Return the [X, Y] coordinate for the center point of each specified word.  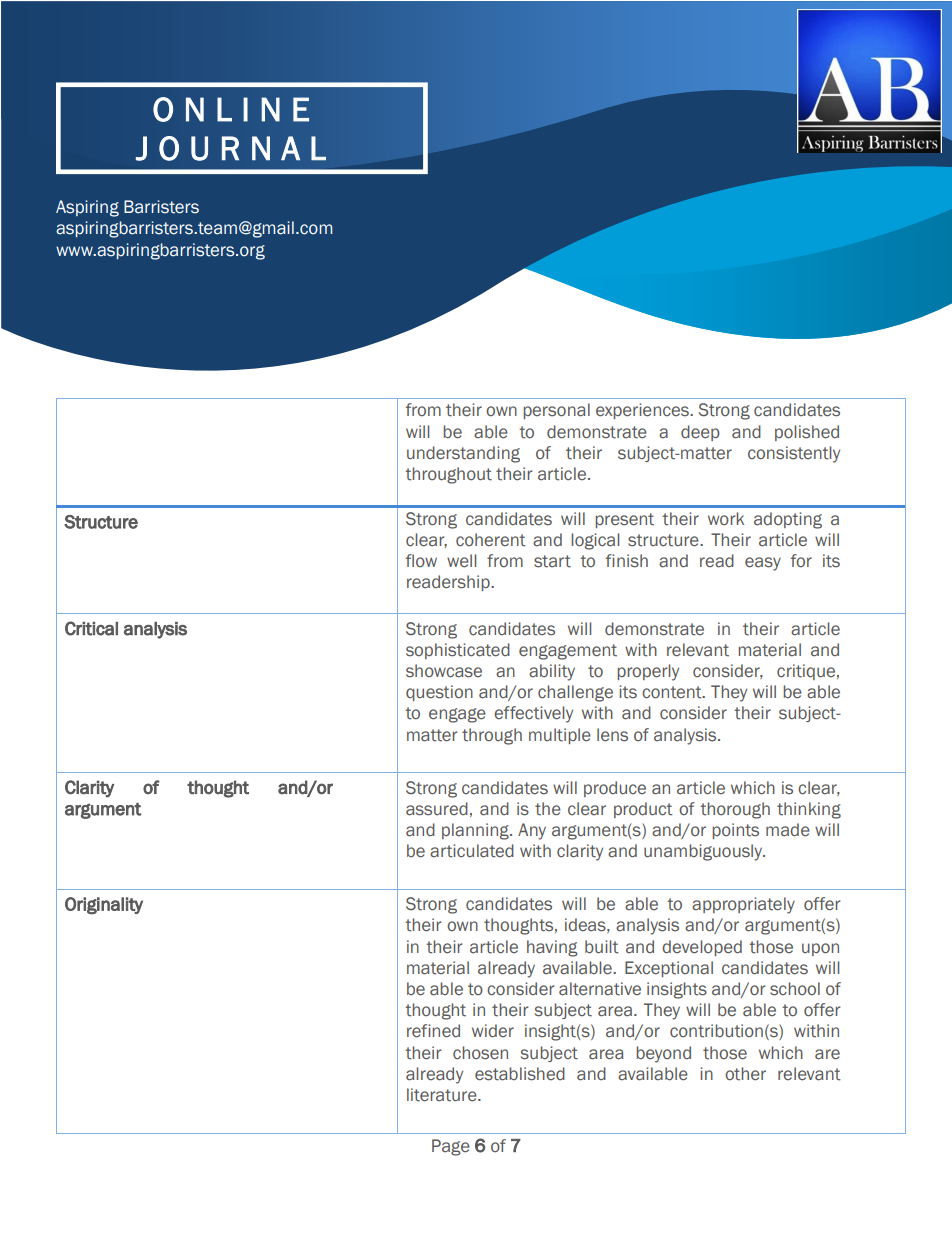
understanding [463, 454]
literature [443, 1095]
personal [556, 411]
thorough [735, 810]
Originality [104, 906]
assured [437, 809]
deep [700, 433]
